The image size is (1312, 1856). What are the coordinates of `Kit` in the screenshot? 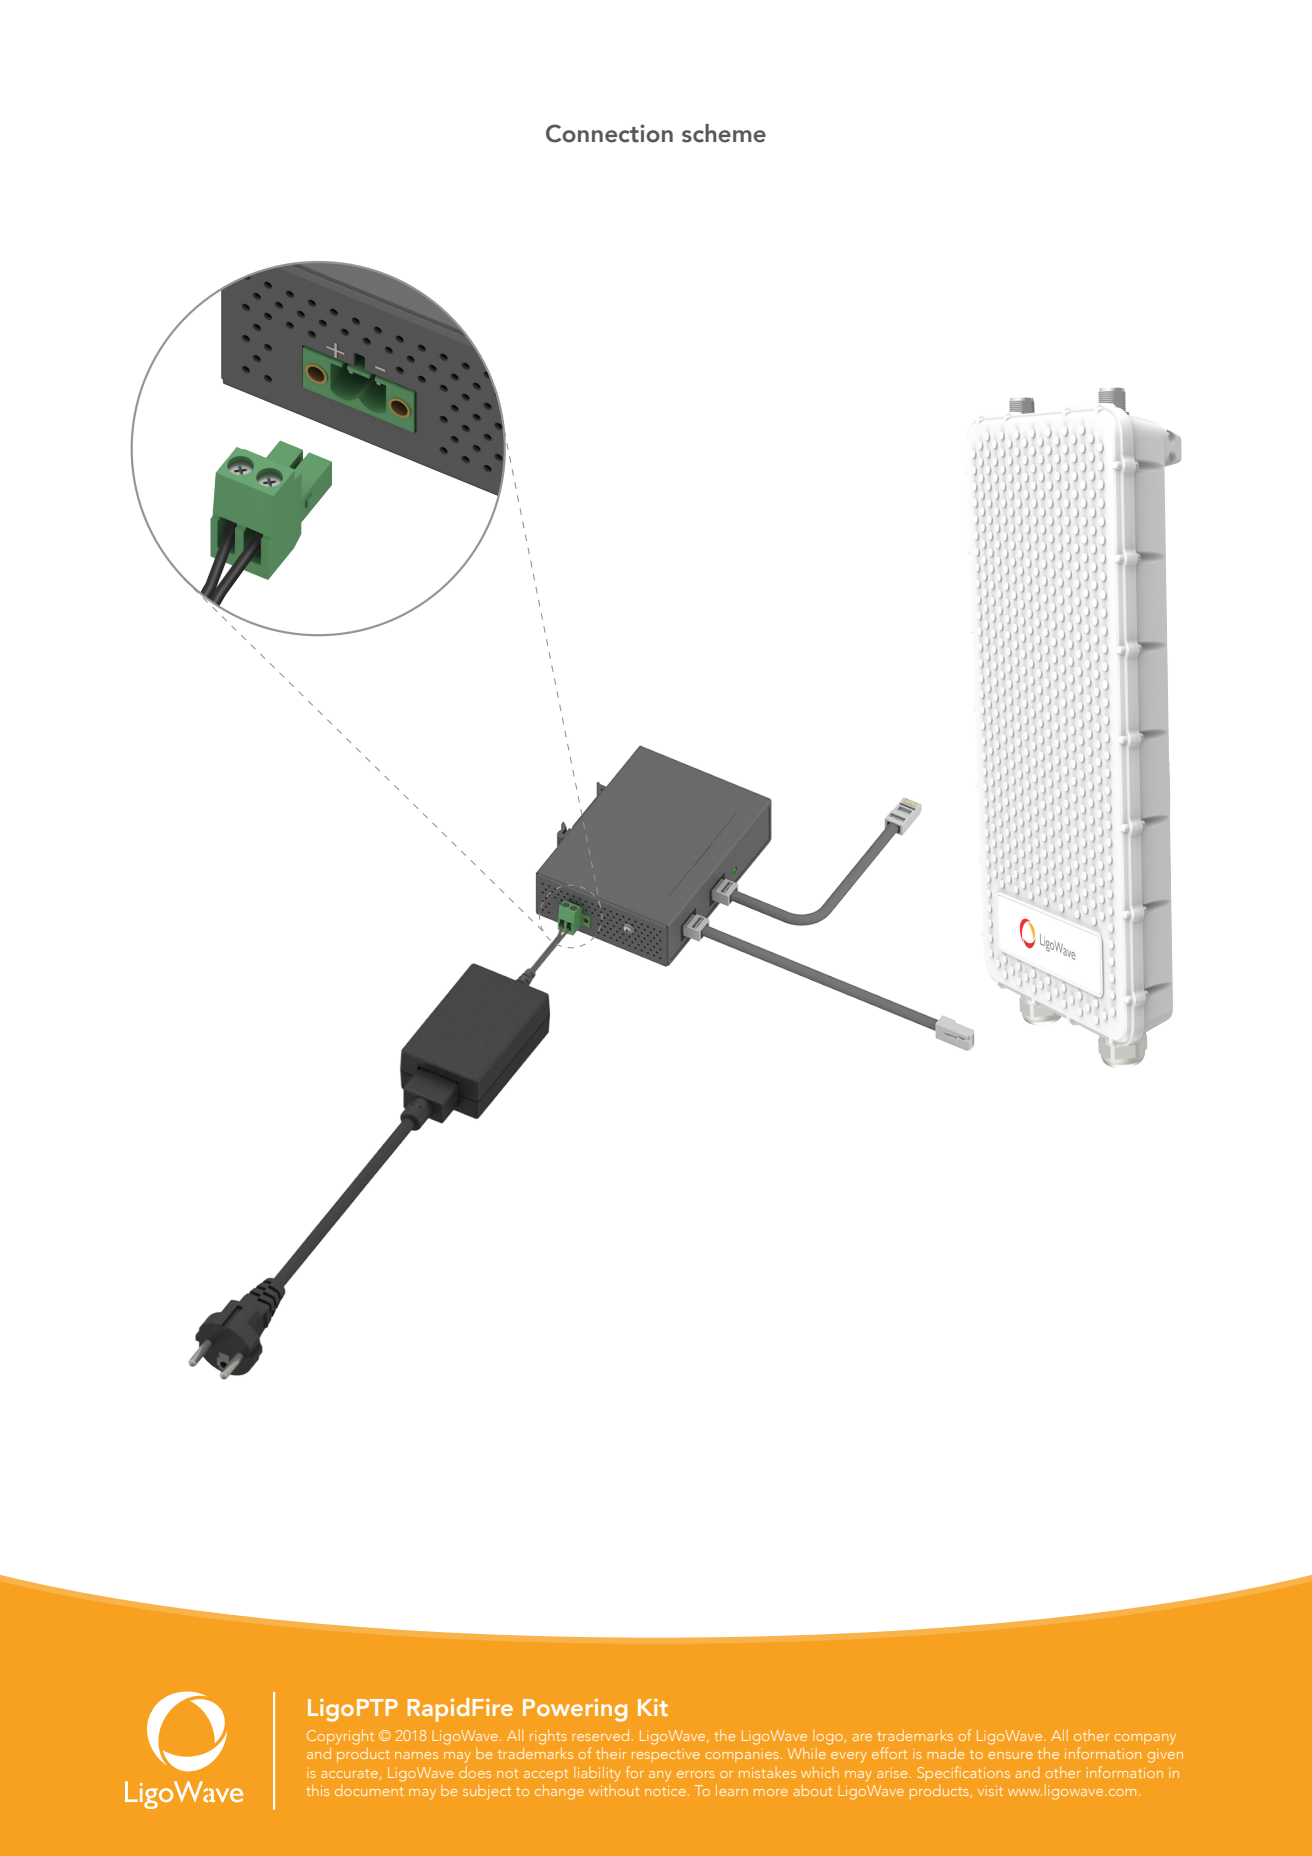 It's located at (653, 1707).
